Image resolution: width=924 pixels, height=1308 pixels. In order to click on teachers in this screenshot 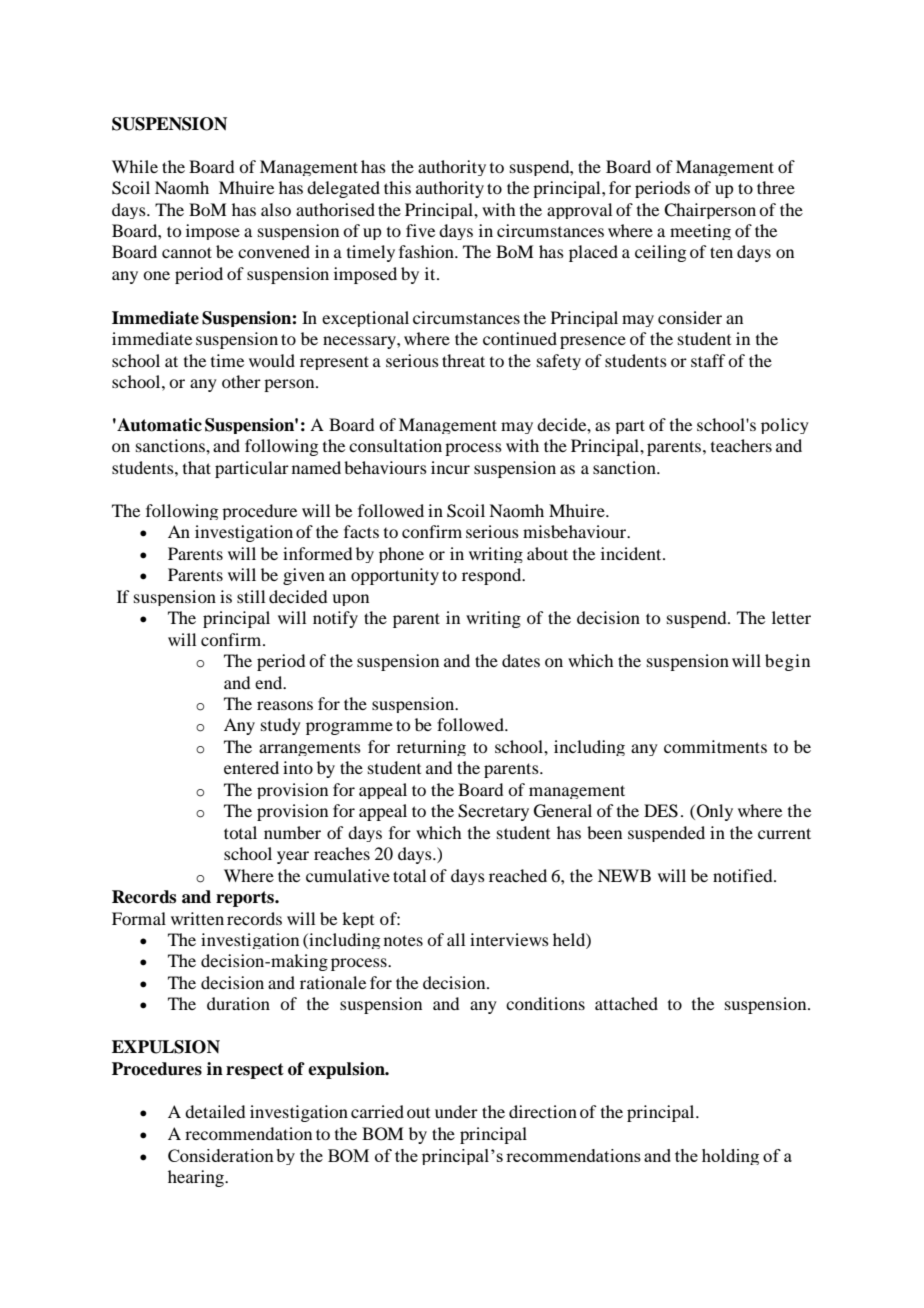, I will do `click(741, 445)`.
